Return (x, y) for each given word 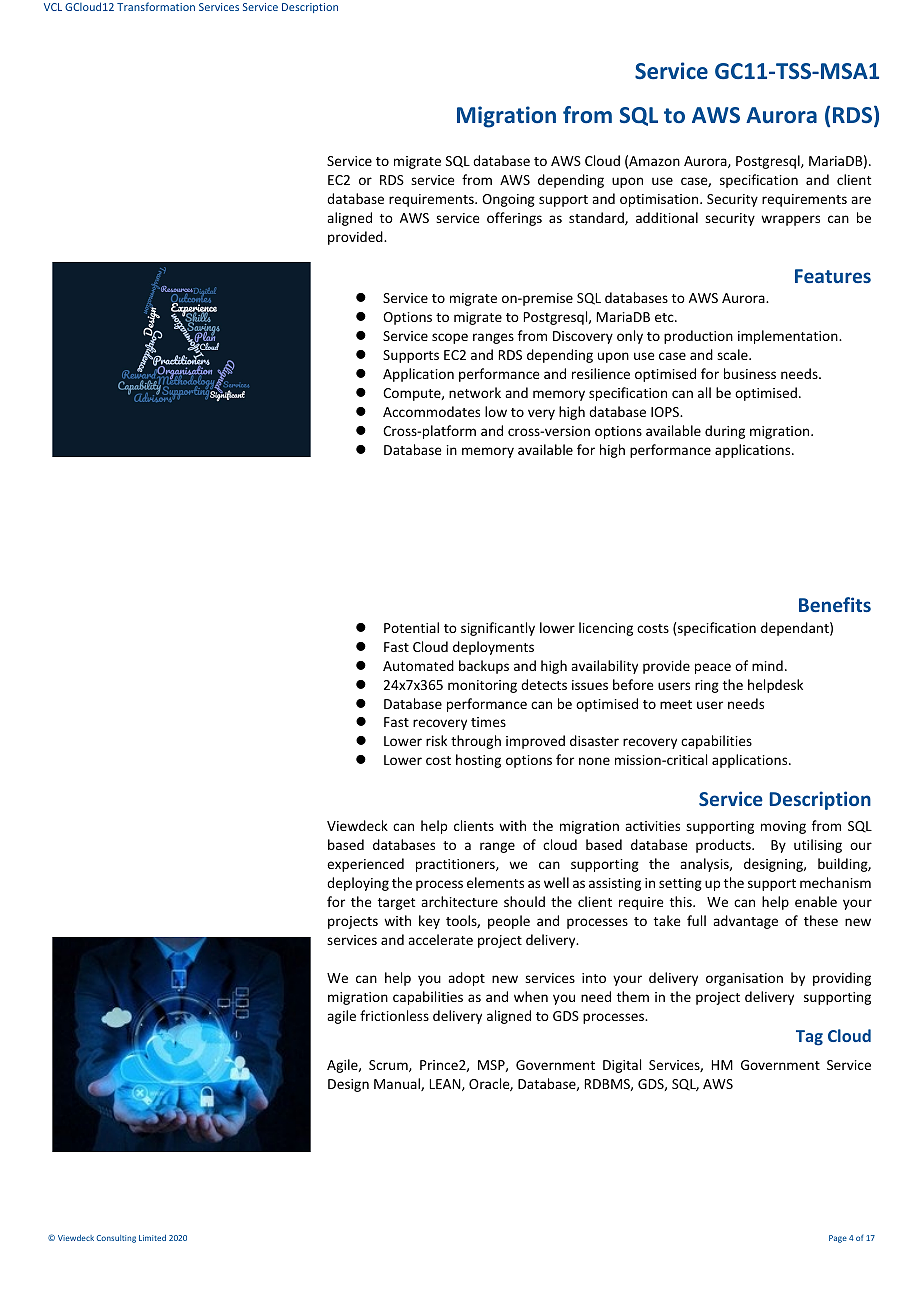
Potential (411, 627)
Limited (152, 1238)
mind (767, 665)
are (861, 200)
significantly (498, 629)
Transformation (156, 6)
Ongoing (508, 200)
